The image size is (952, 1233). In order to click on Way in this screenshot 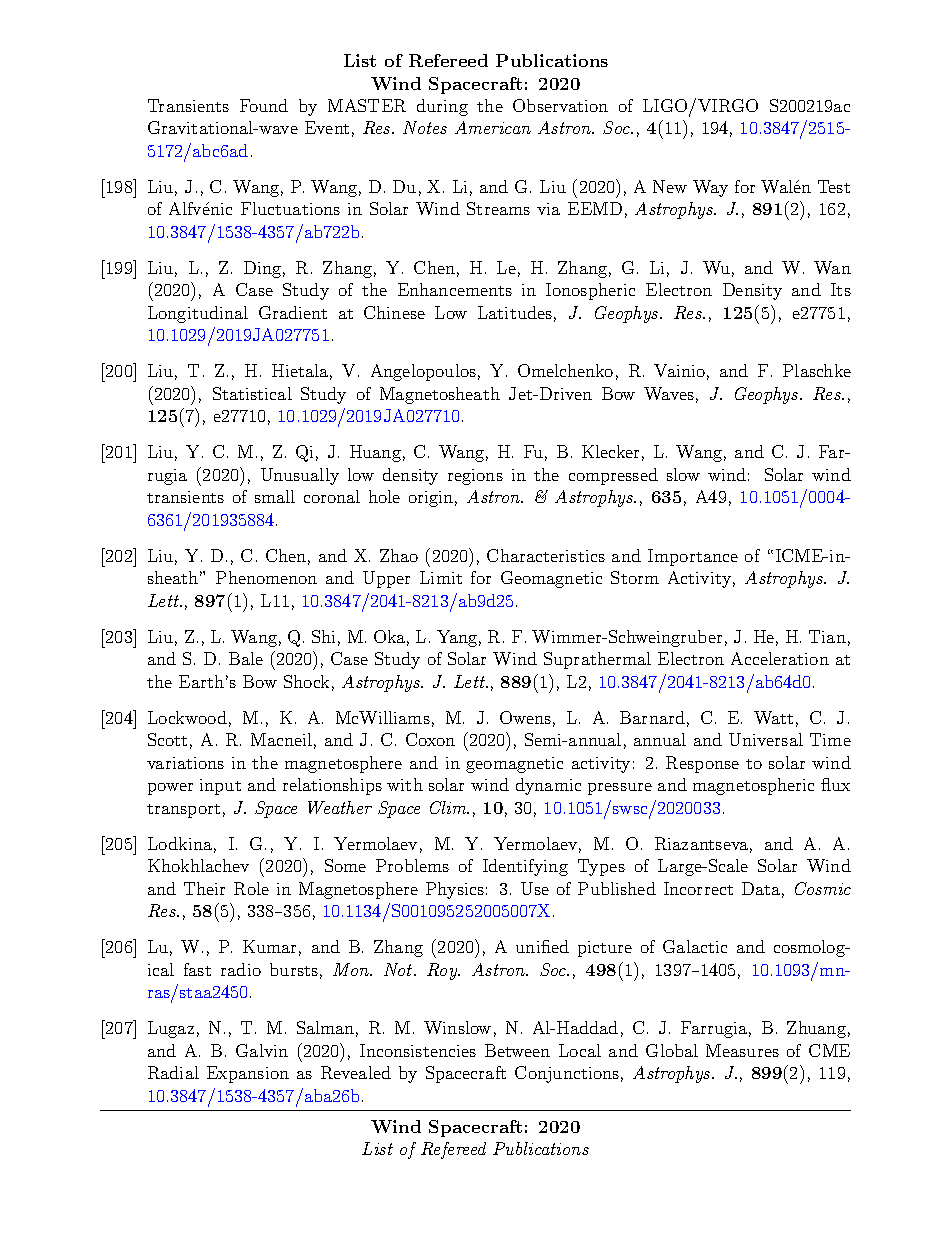, I will do `click(710, 188)`.
